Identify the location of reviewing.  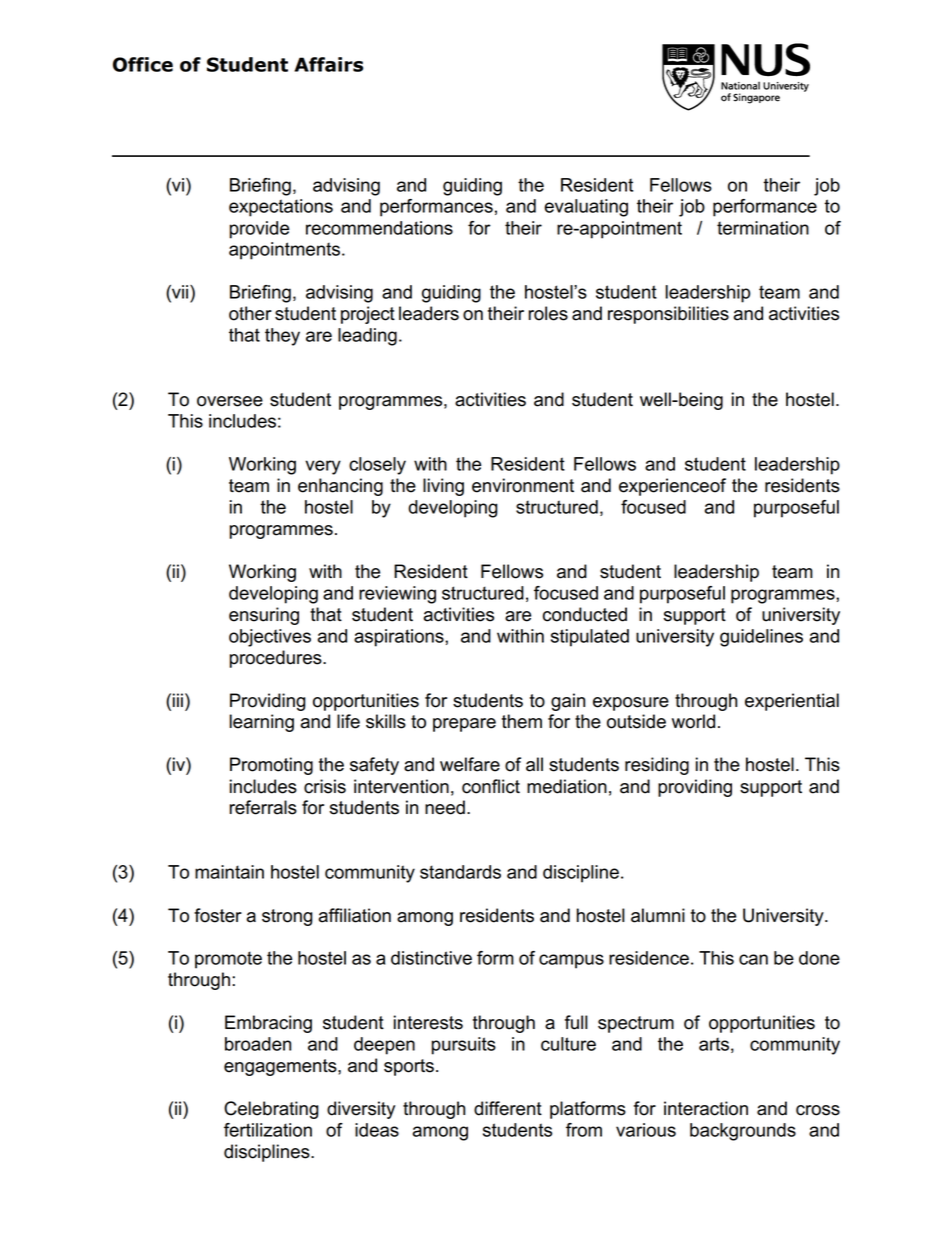
(397, 595).
